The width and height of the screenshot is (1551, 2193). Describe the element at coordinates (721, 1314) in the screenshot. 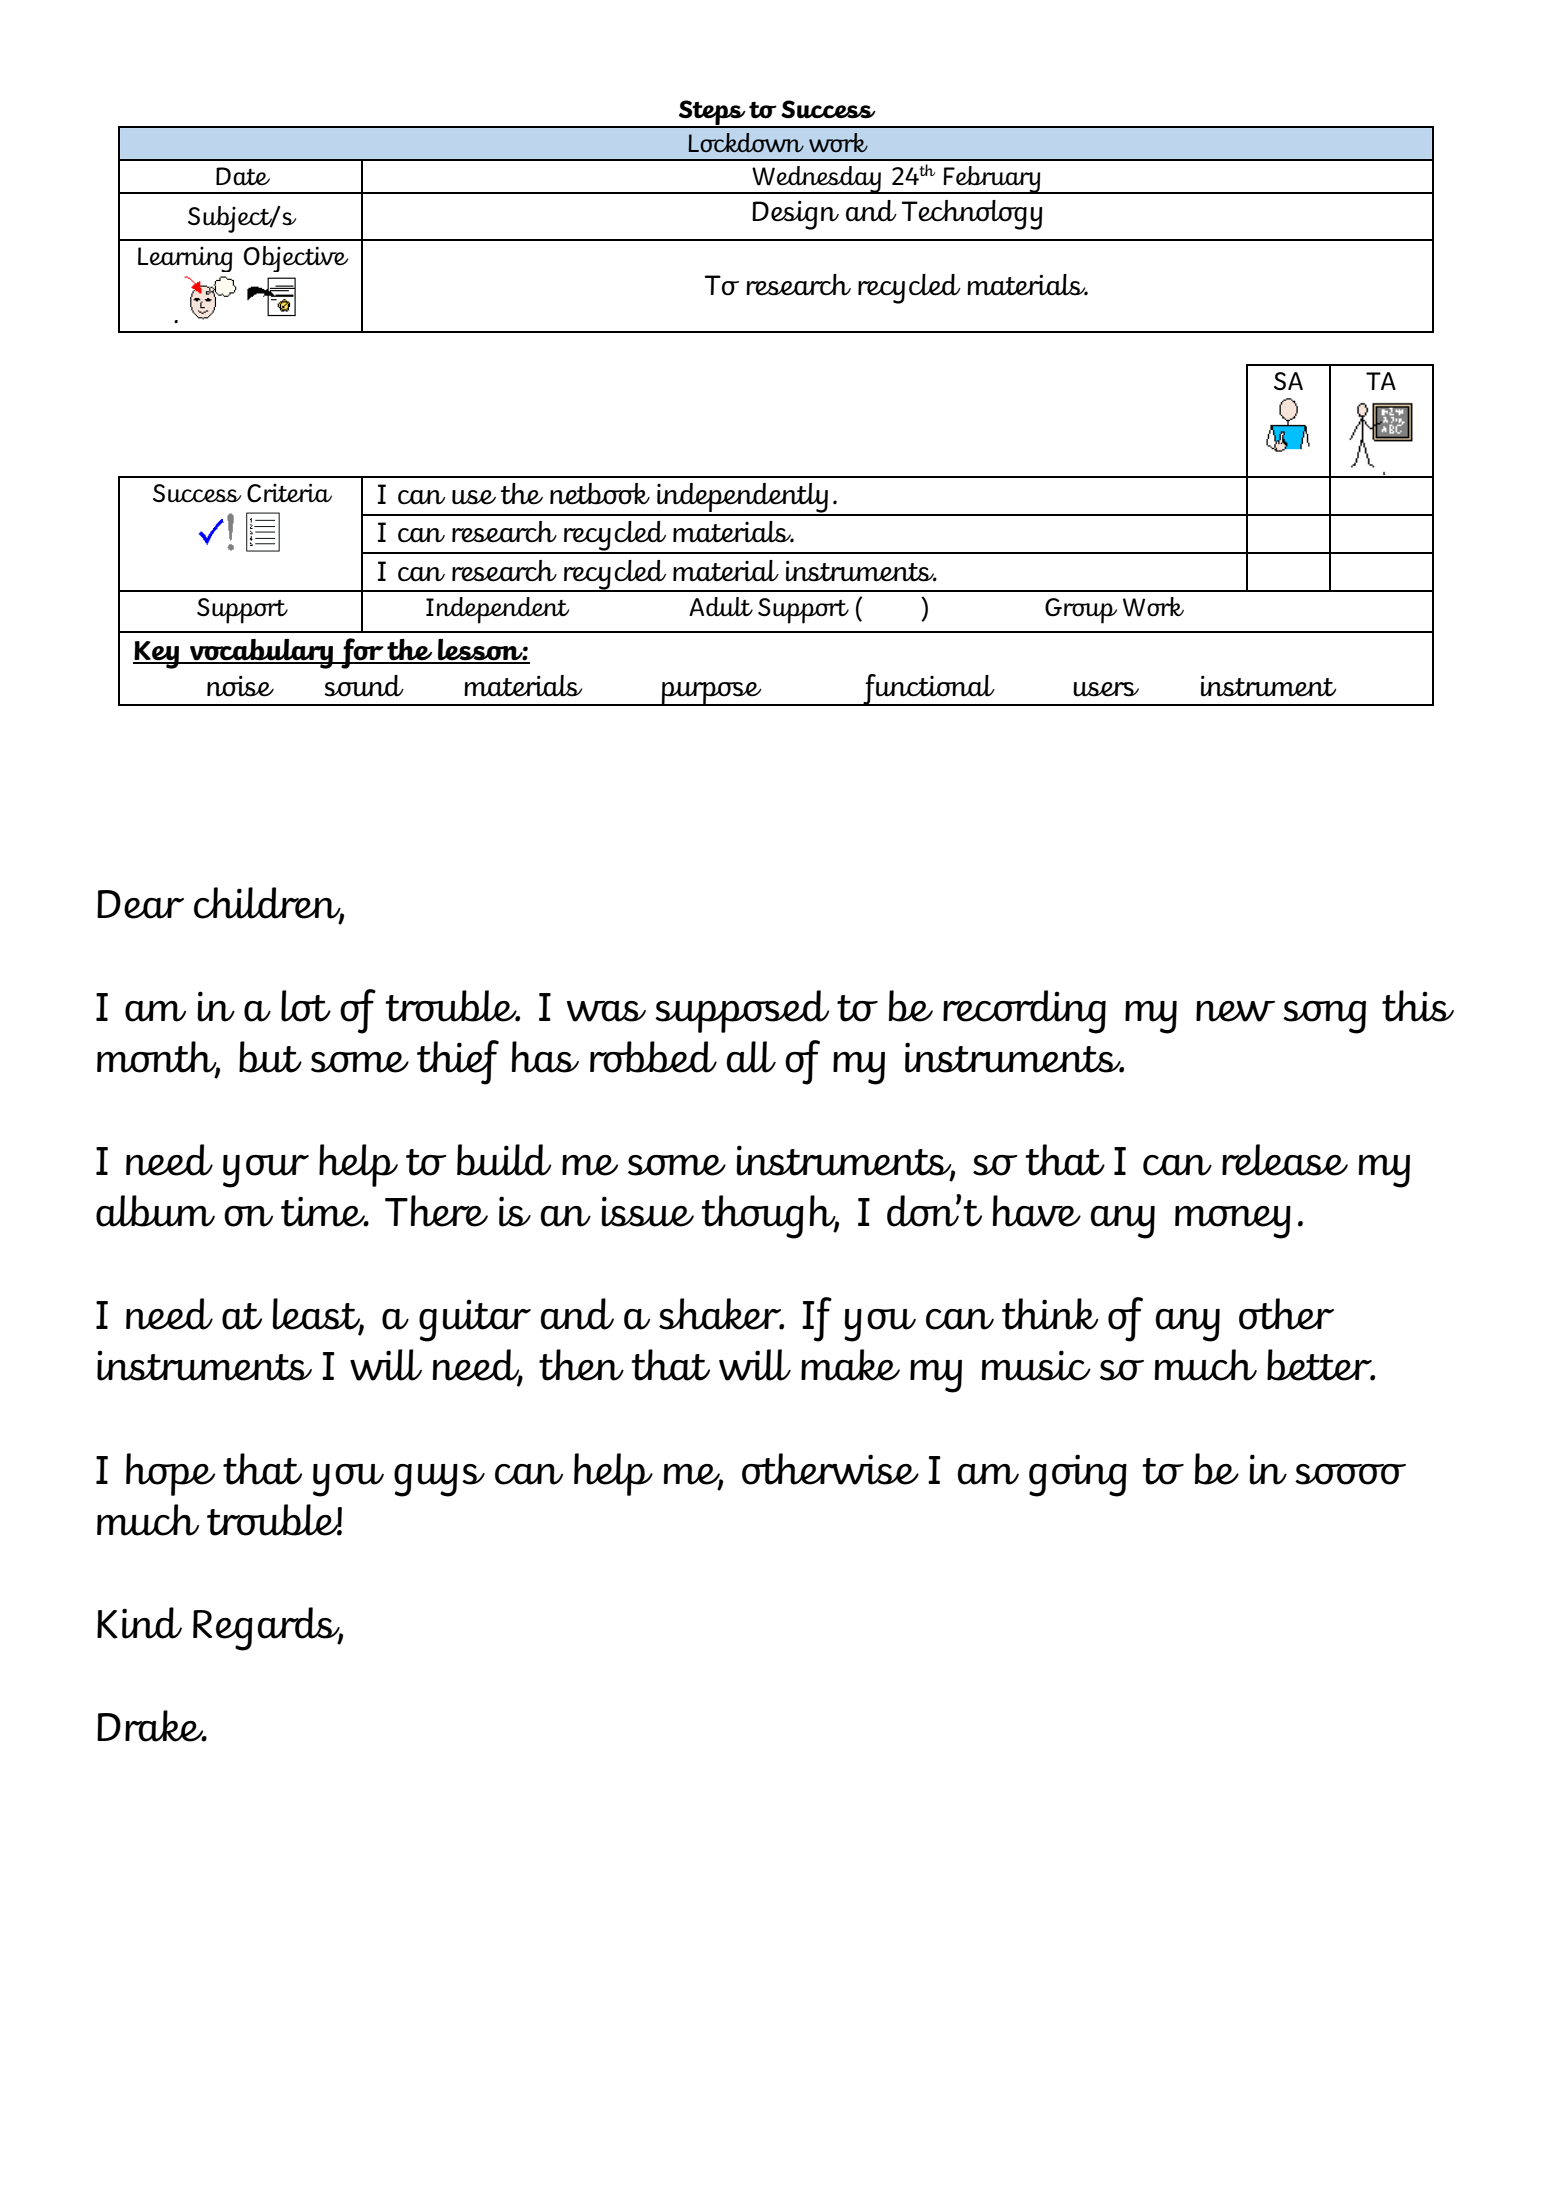

I see `shaker` at that location.
